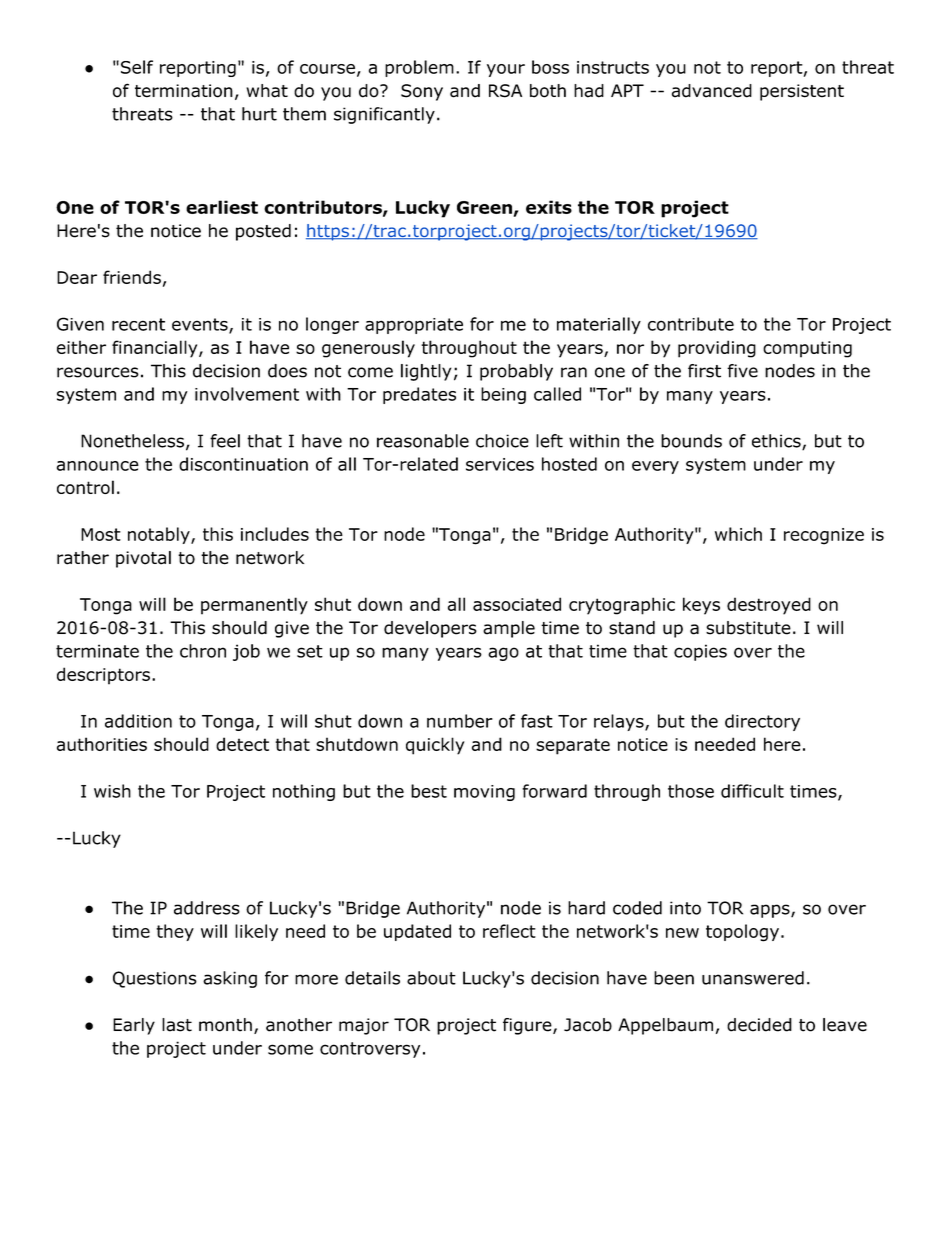 The image size is (952, 1233). What do you see at coordinates (177, 1025) in the screenshot?
I see `last` at bounding box center [177, 1025].
